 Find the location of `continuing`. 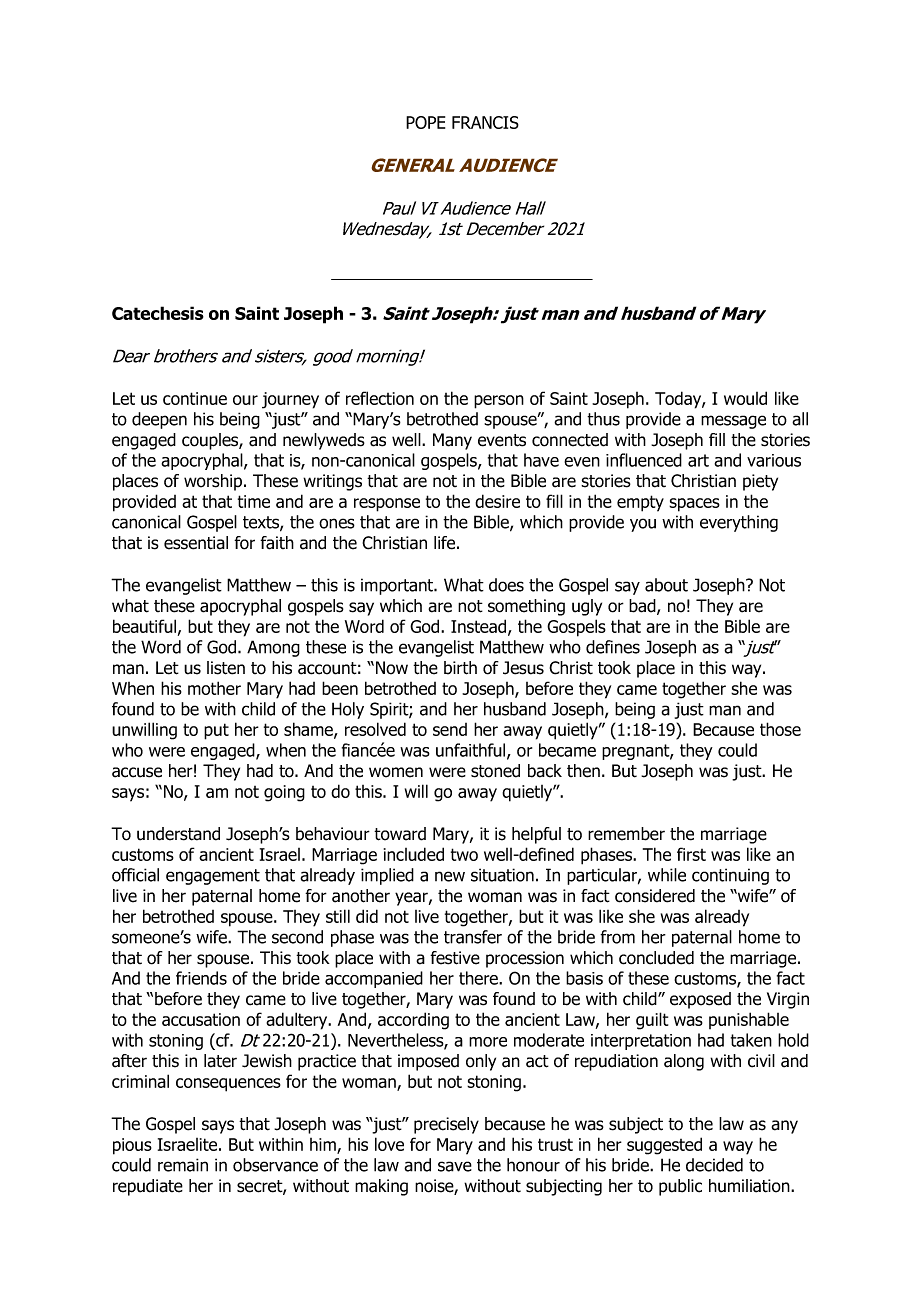

continuing is located at coordinates (730, 876).
